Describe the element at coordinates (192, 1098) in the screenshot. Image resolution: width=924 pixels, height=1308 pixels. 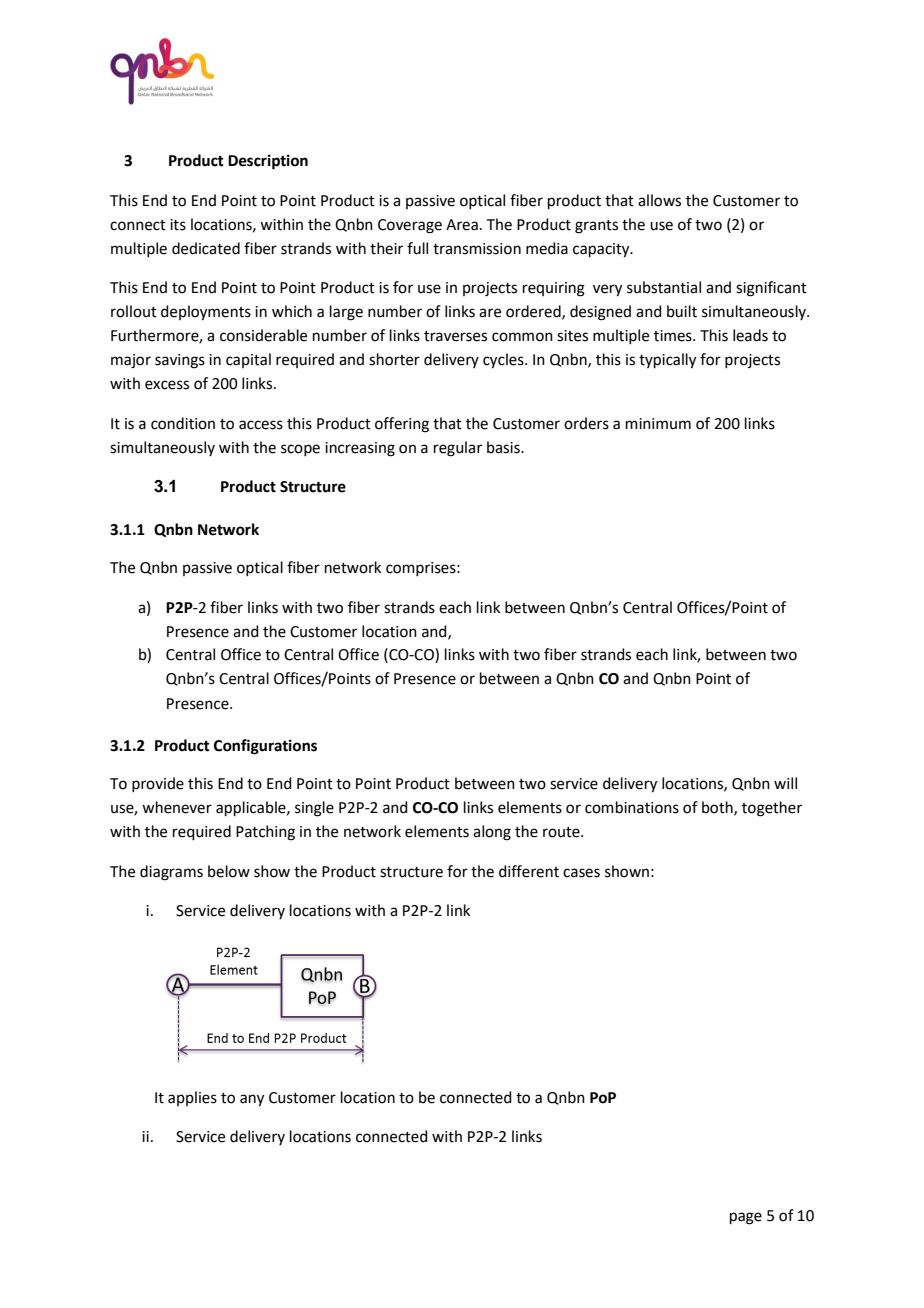
I see `applies` at that location.
